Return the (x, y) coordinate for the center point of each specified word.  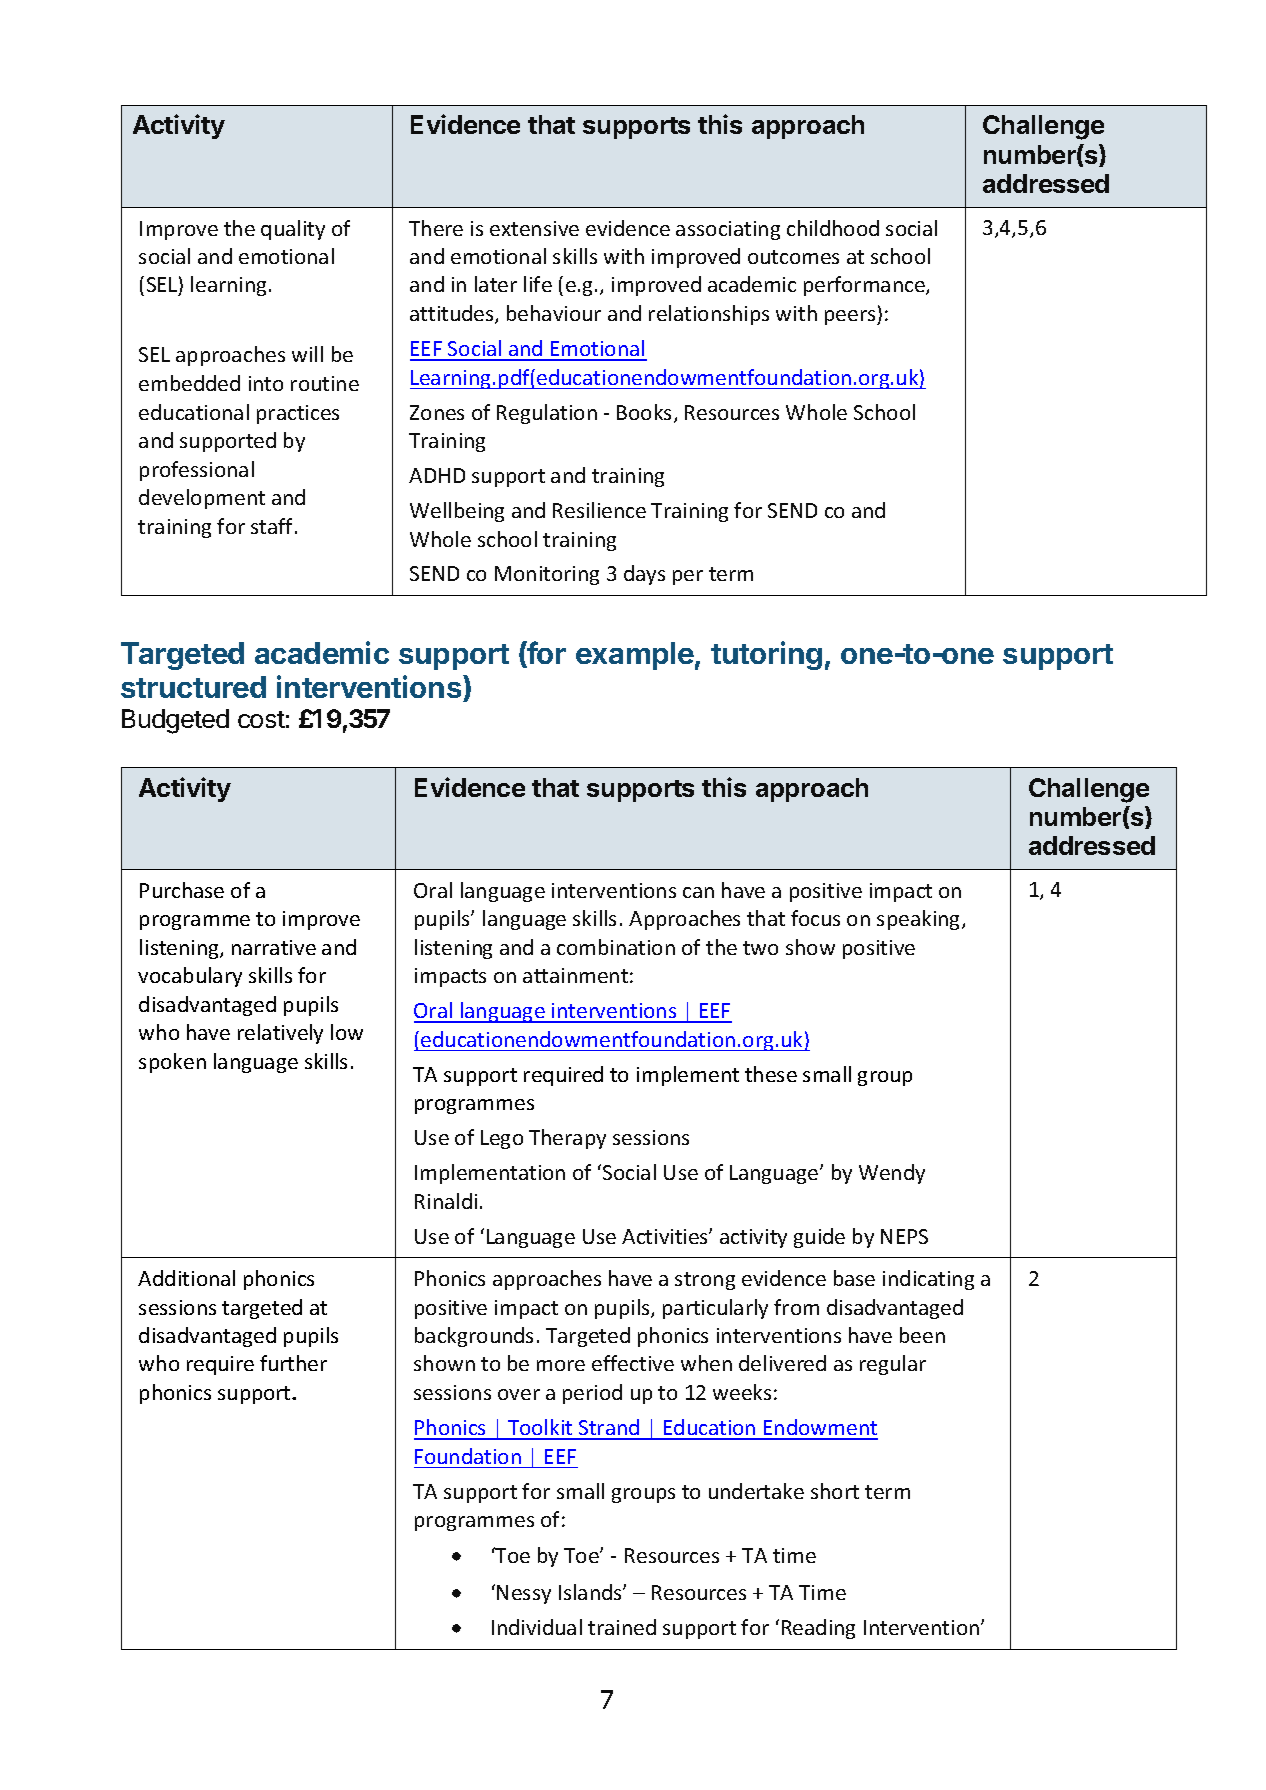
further (293, 1363)
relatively (280, 1034)
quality (293, 230)
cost (261, 719)
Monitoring (547, 575)
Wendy (892, 1174)
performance (865, 286)
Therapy (567, 1139)
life (538, 284)
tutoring (766, 655)
